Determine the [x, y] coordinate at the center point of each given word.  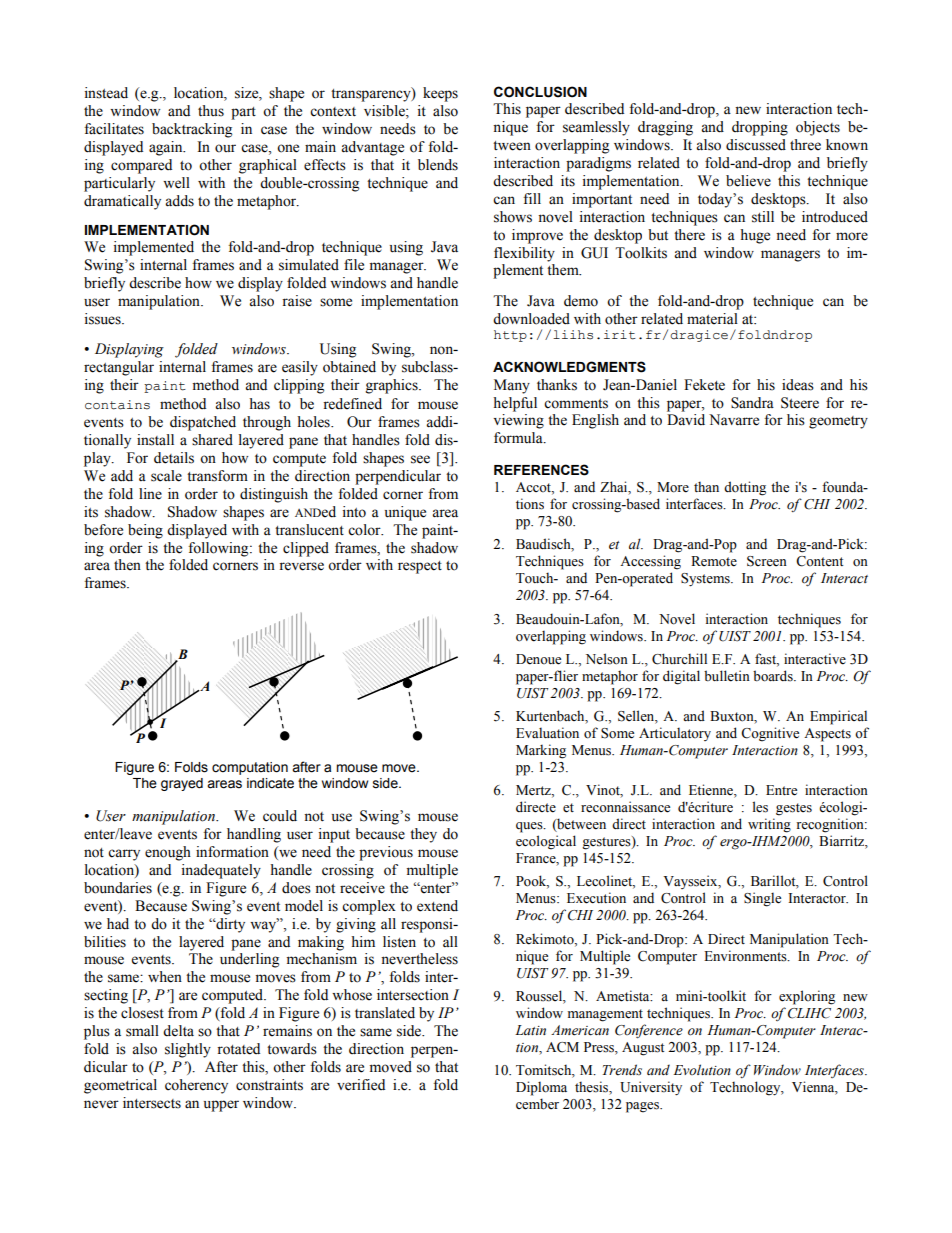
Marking [541, 751]
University [651, 1088]
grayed [182, 784]
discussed [756, 145]
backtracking [192, 130]
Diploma [541, 1088]
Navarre [734, 420]
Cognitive [770, 734]
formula [519, 438]
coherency [196, 1086]
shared [212, 440]
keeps [440, 94]
